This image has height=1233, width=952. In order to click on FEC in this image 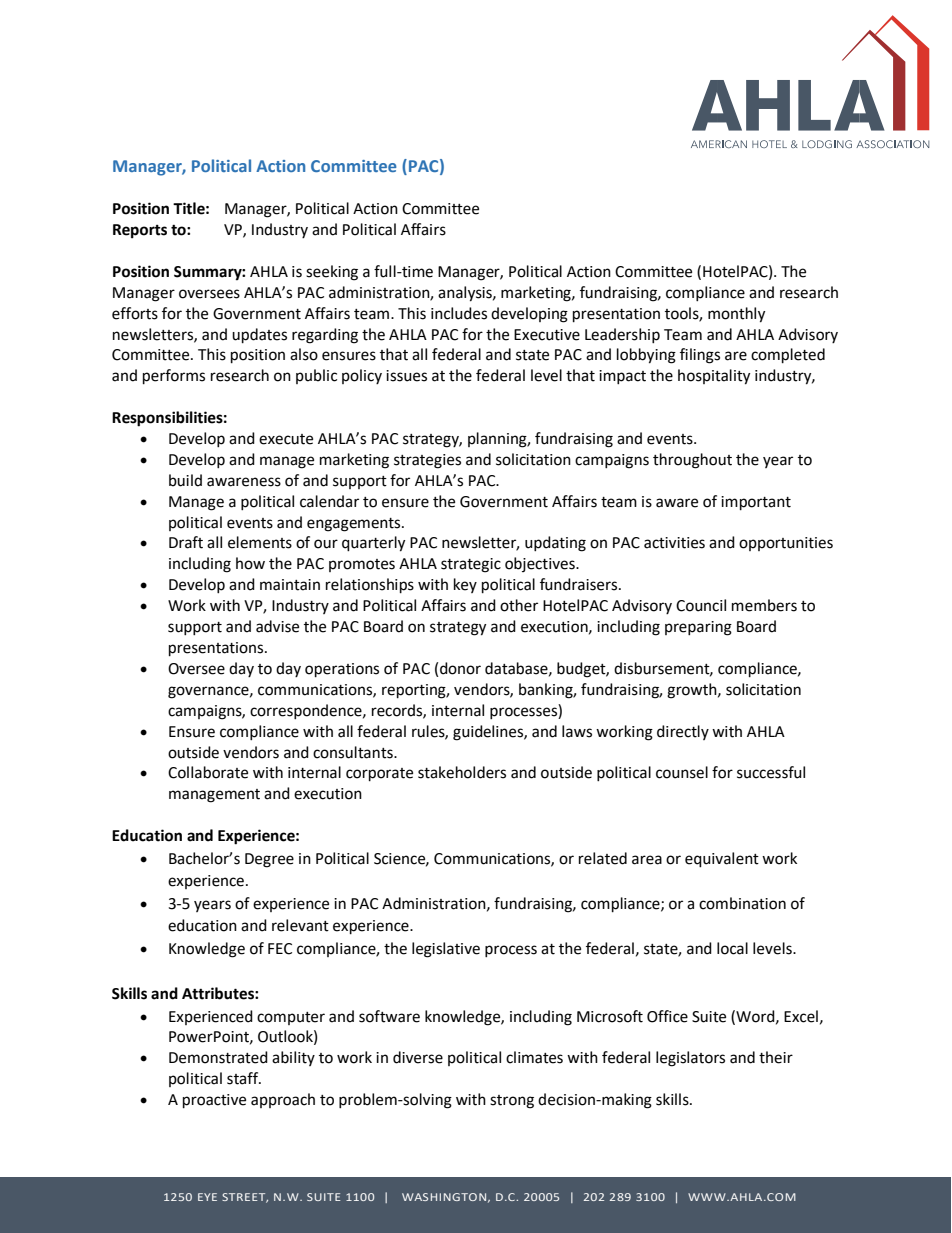, I will do `click(280, 949)`.
